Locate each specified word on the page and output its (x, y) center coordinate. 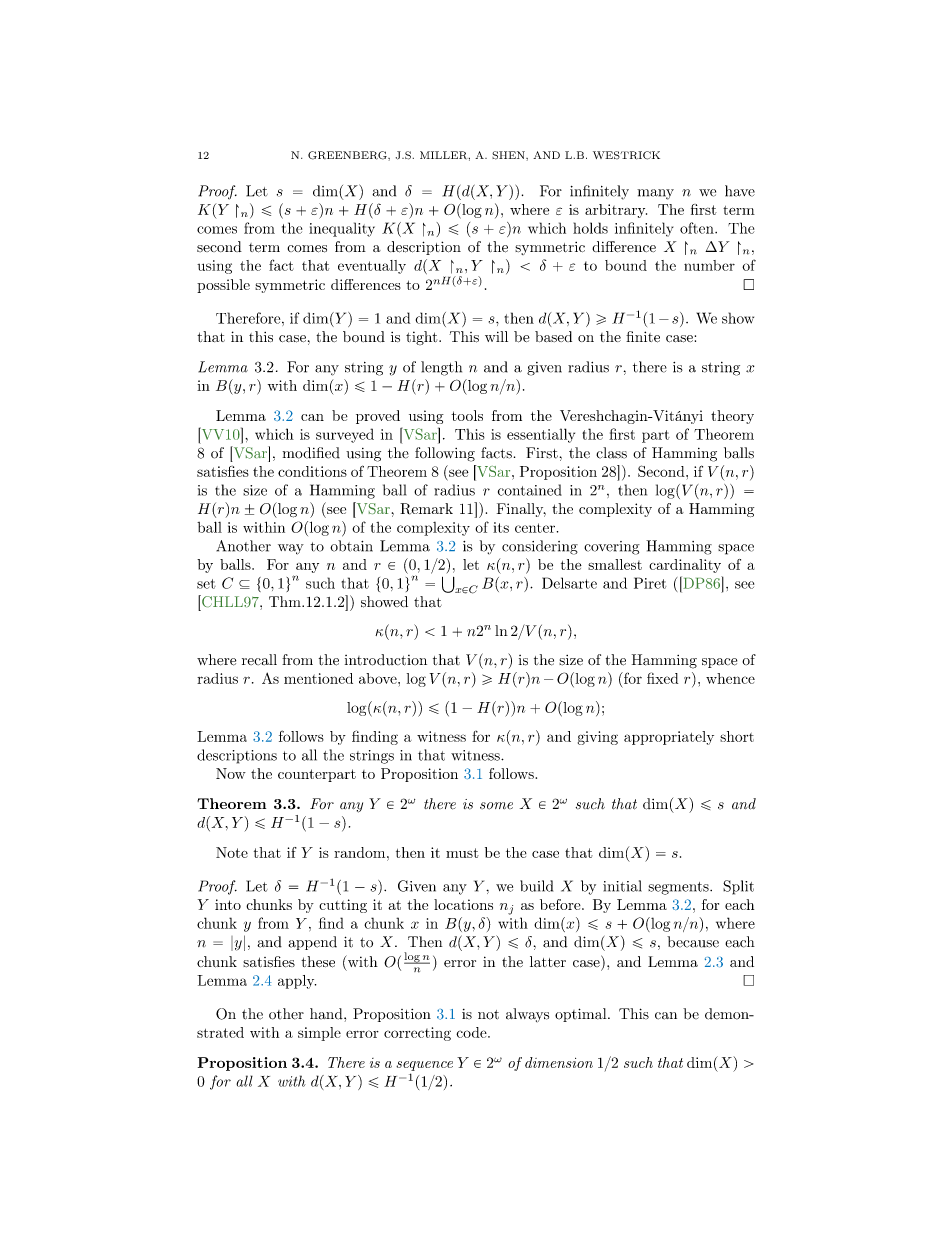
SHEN (509, 155)
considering (540, 547)
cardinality (685, 566)
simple (319, 1034)
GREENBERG (348, 155)
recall (259, 659)
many (655, 194)
